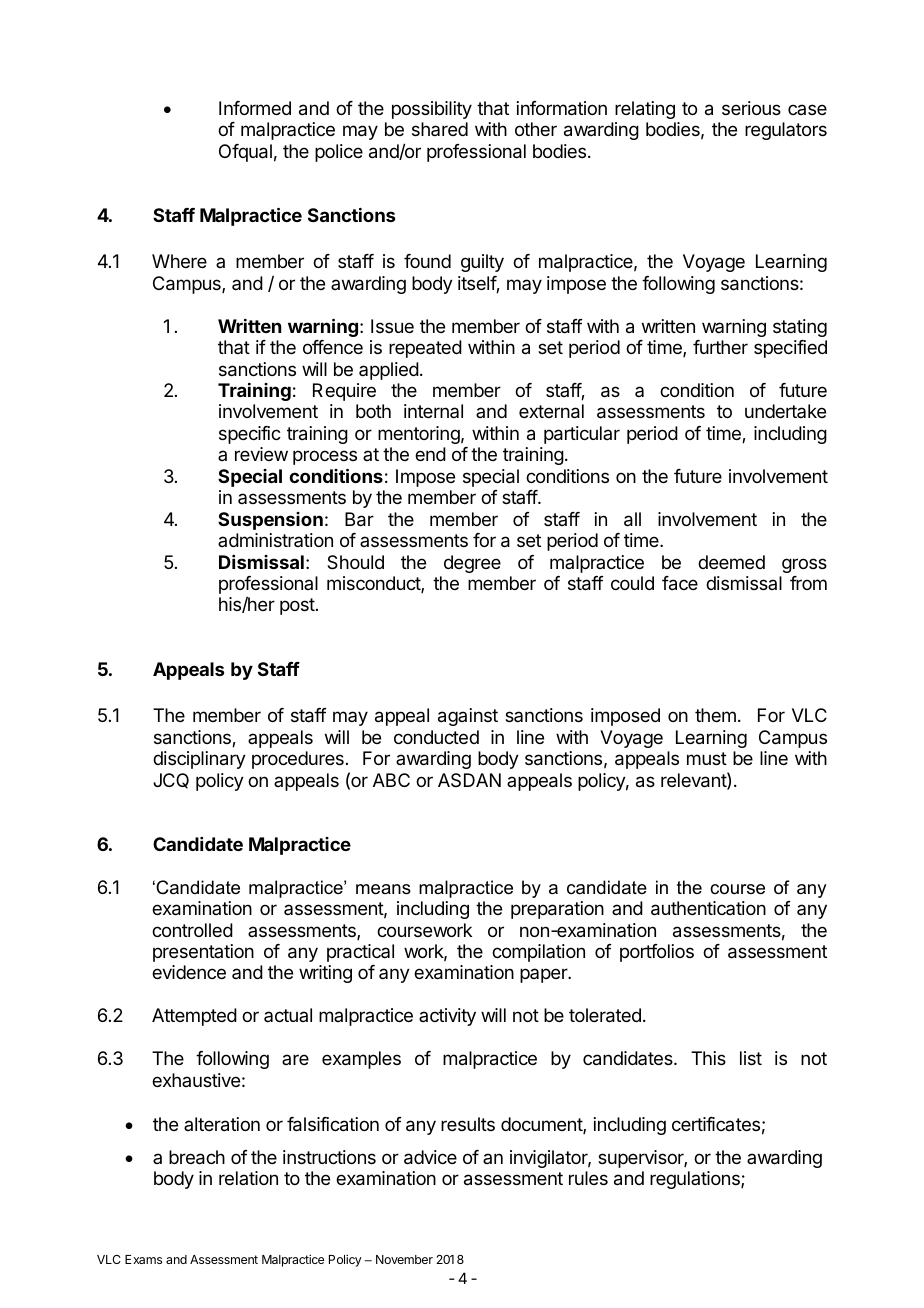 The height and width of the page is (1308, 924). What do you see at coordinates (255, 108) in the page?
I see `Informed` at bounding box center [255, 108].
